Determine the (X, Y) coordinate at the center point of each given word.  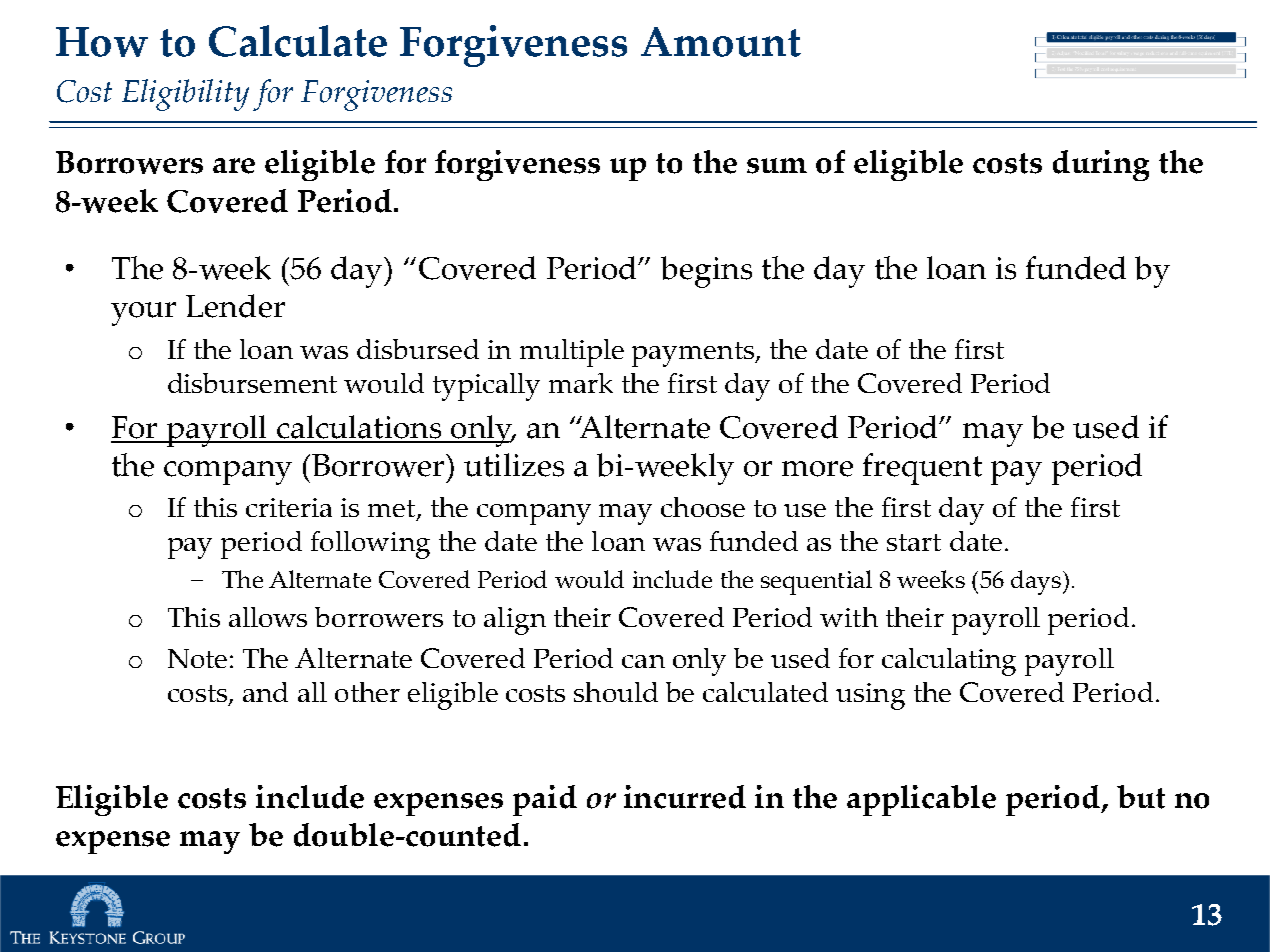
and (265, 692)
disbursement (252, 383)
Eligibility (185, 95)
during (1101, 165)
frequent (922, 469)
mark (581, 383)
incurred (685, 797)
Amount (721, 42)
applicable (921, 800)
